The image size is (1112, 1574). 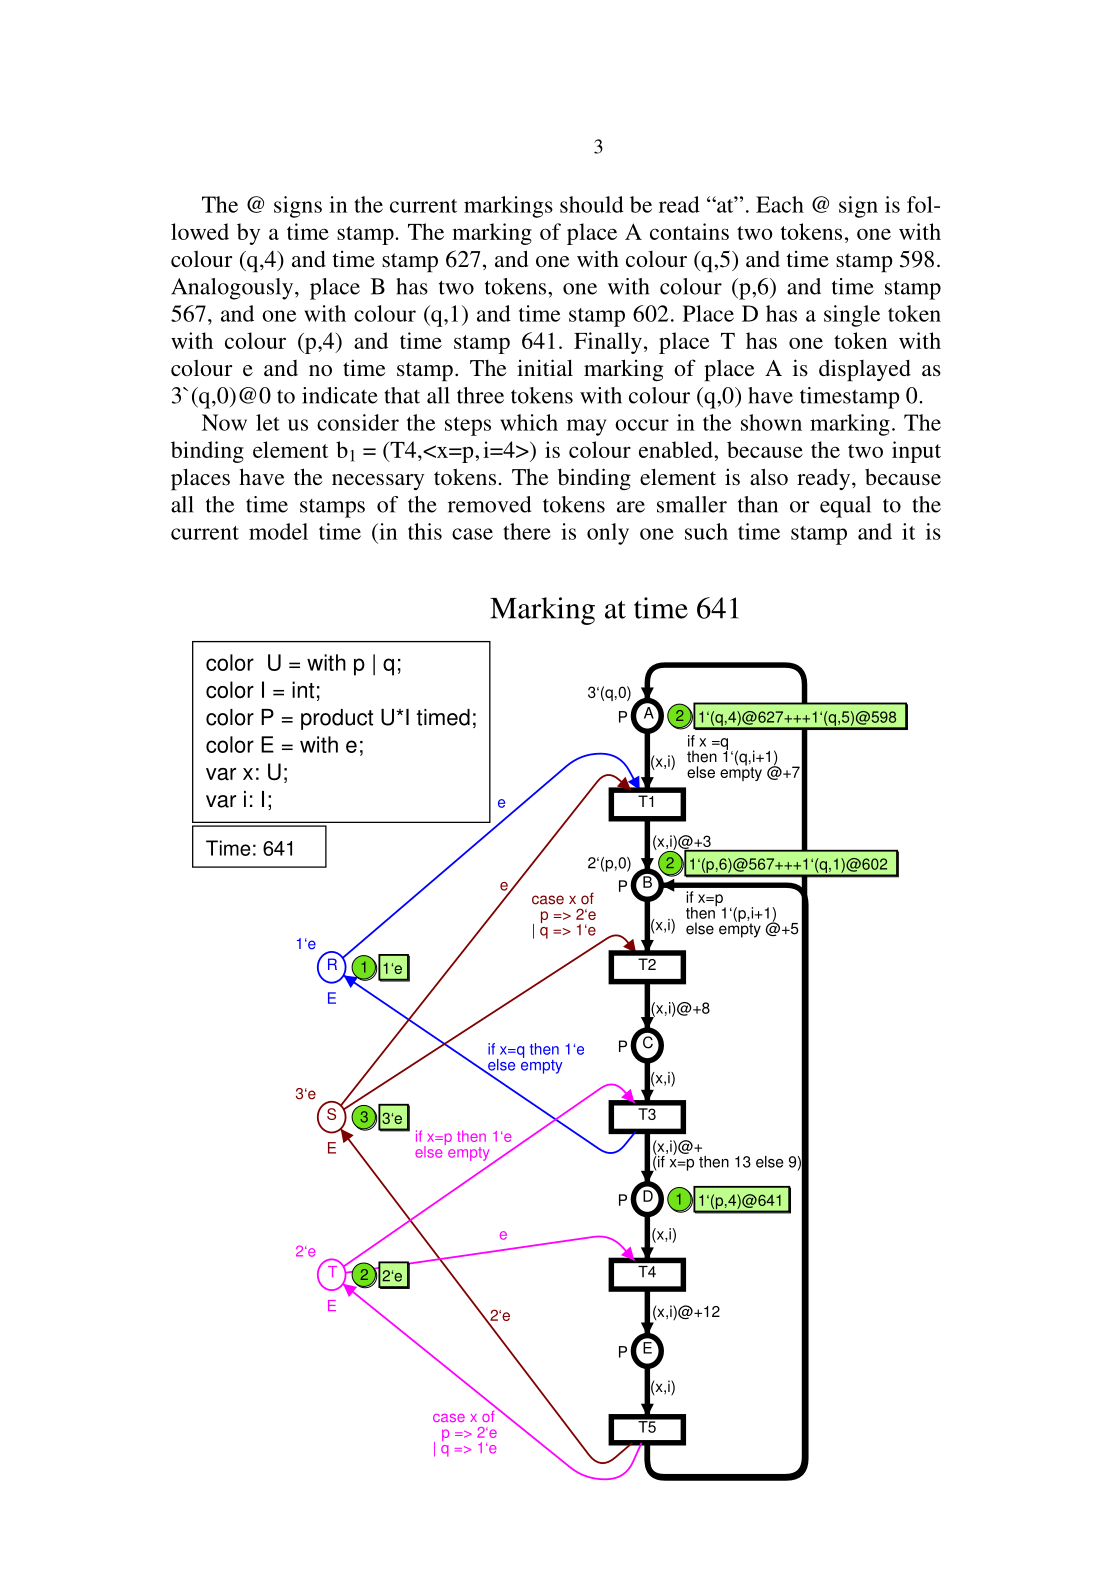 What do you see at coordinates (769, 476) in the document?
I see `also` at bounding box center [769, 476].
